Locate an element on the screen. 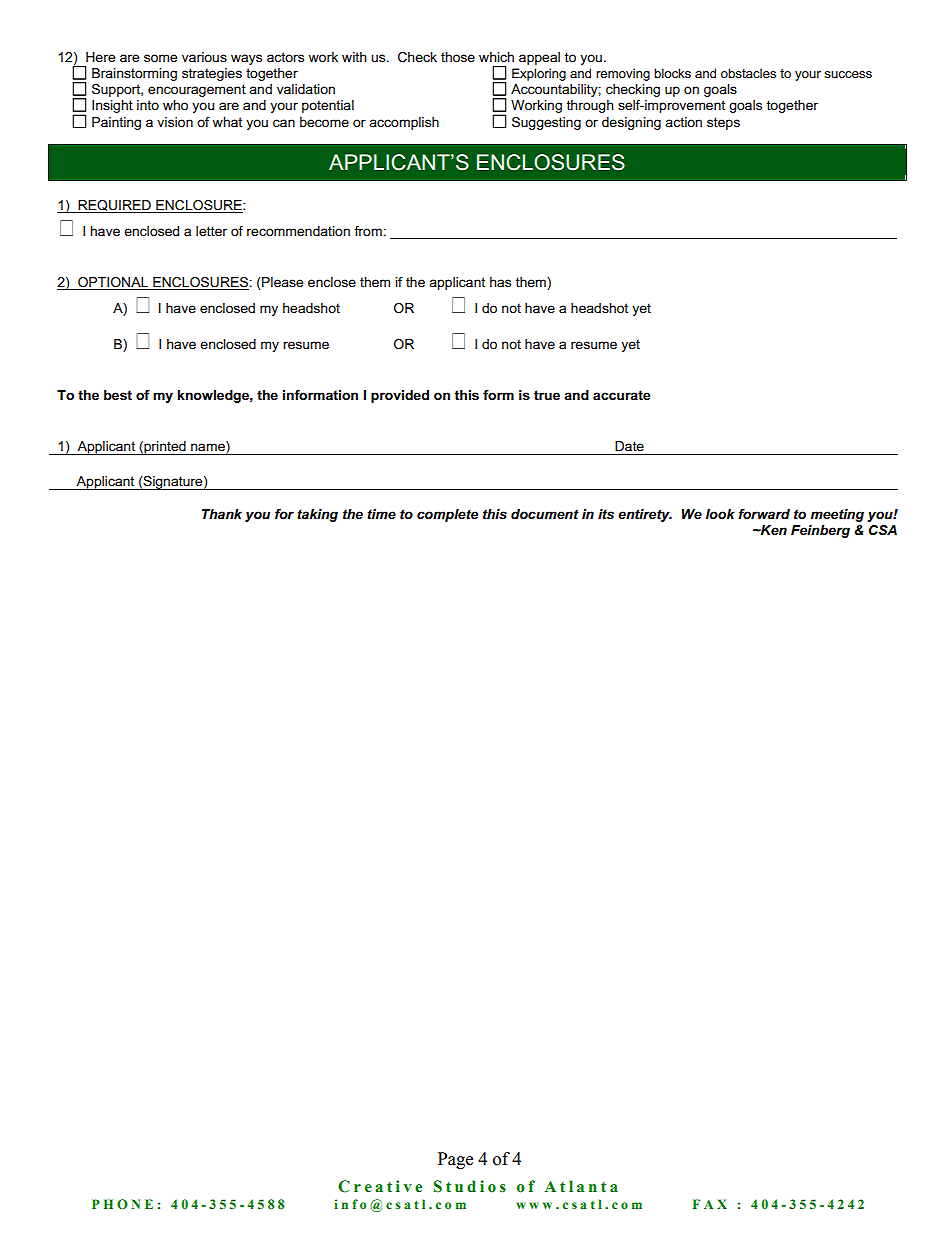  forward is located at coordinates (764, 514).
